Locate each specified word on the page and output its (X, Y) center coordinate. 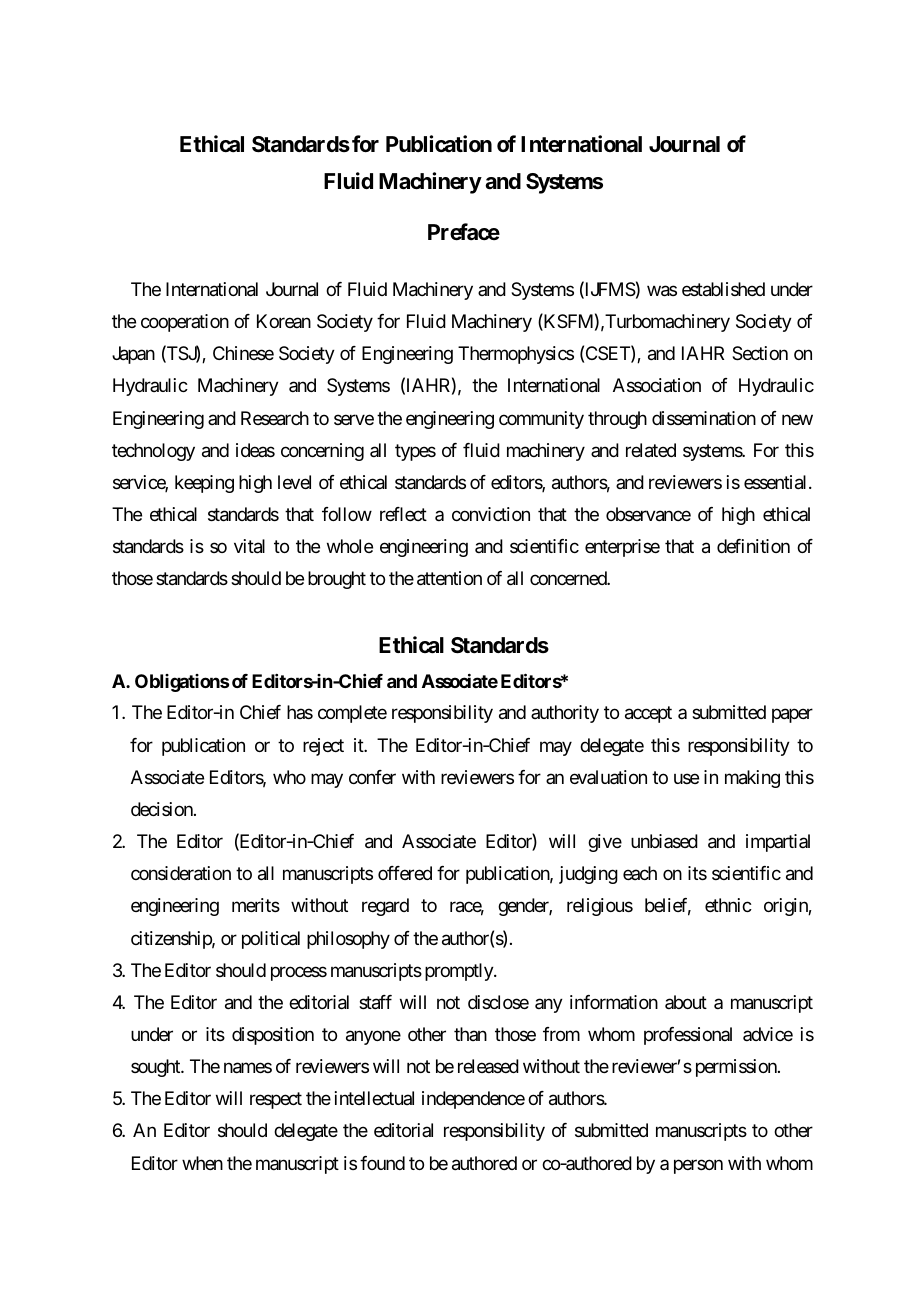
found (382, 1163)
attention (449, 578)
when (202, 1163)
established (723, 289)
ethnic (728, 905)
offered (405, 873)
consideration (181, 873)
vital (249, 546)
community (541, 420)
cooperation (185, 323)
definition (753, 546)
